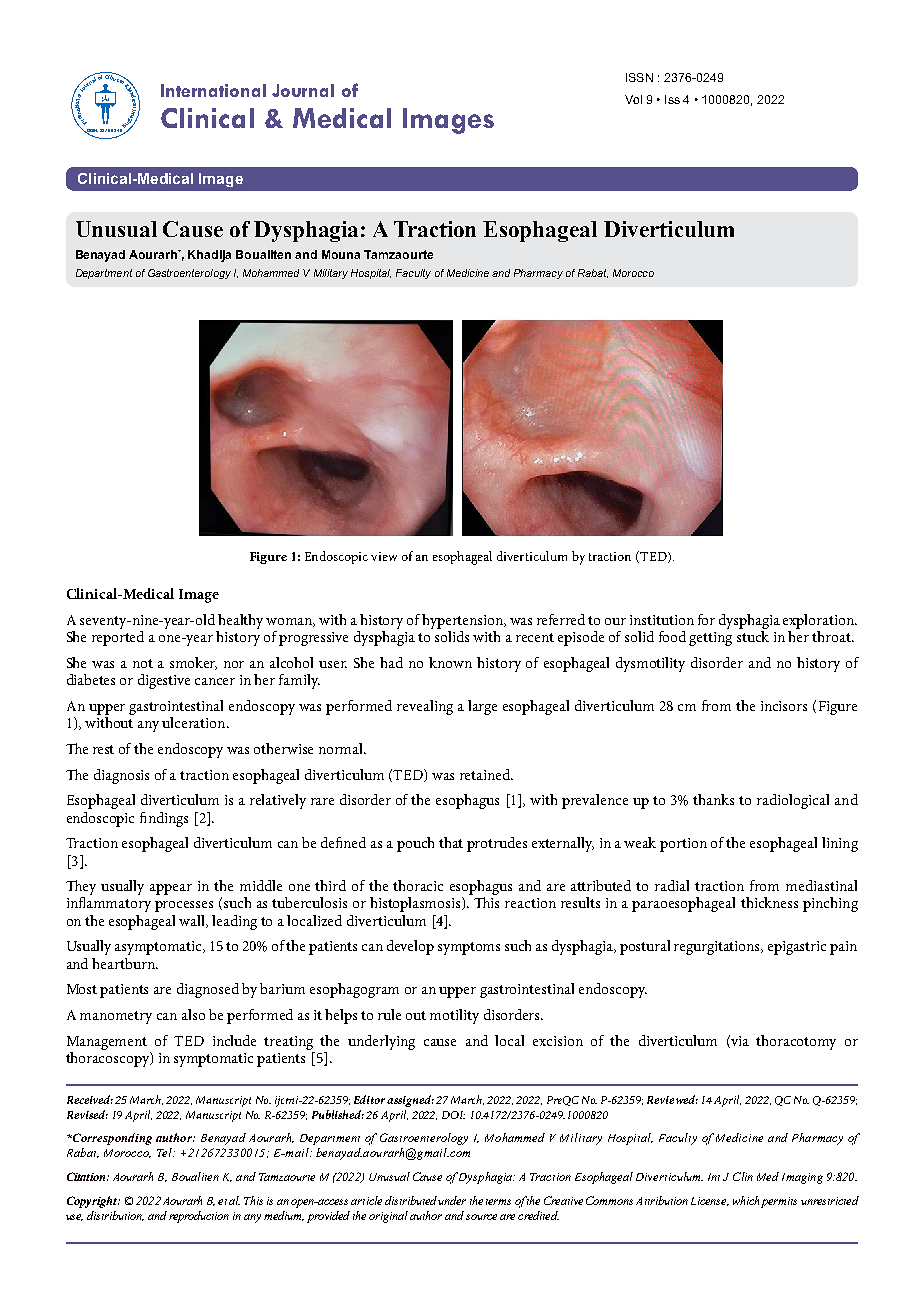  What do you see at coordinates (820, 621) in the image?
I see `exploration` at bounding box center [820, 621].
